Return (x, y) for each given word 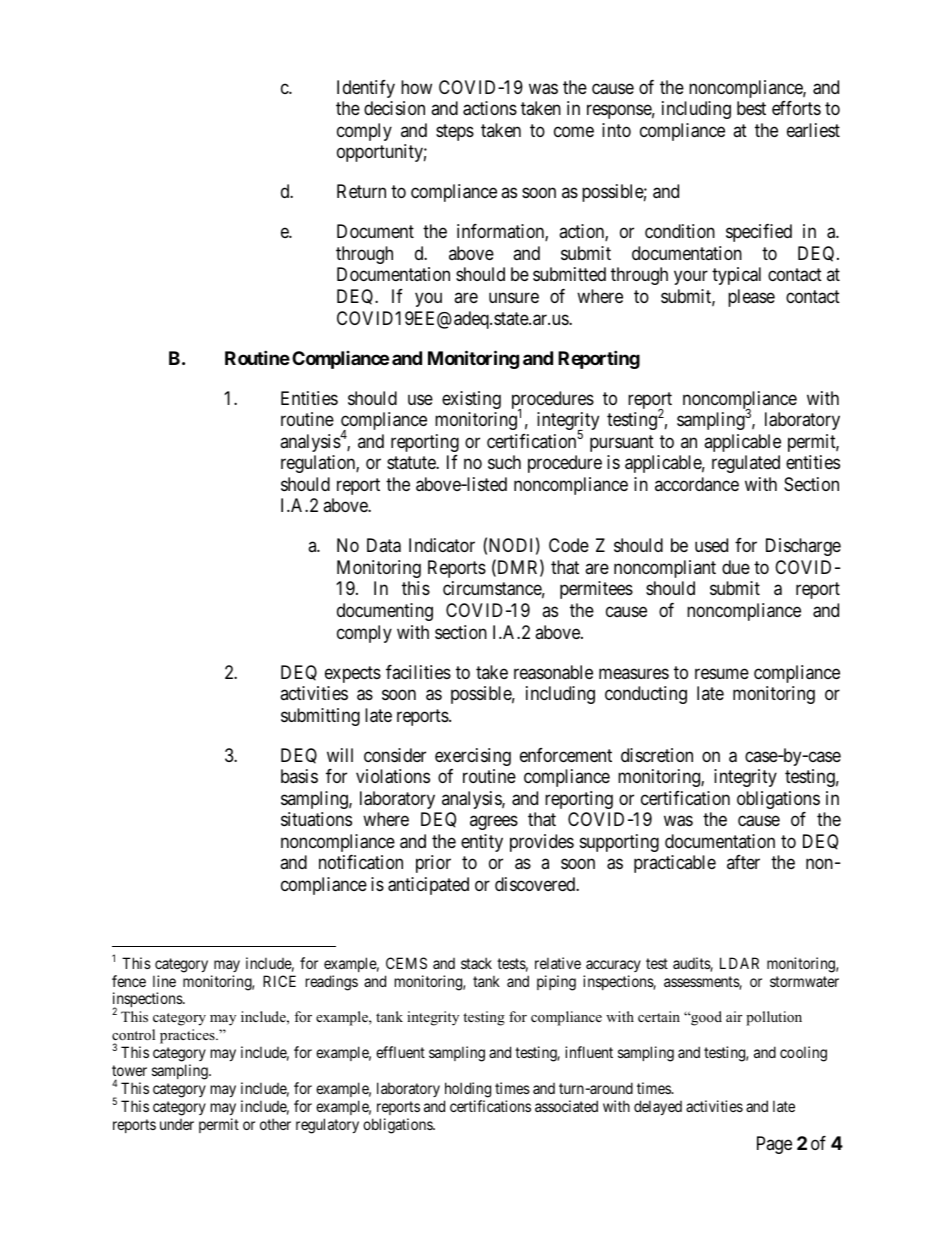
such (504, 462)
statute (412, 462)
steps (455, 132)
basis (299, 776)
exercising (473, 757)
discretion (657, 755)
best (751, 108)
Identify (366, 89)
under (177, 1124)
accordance (697, 484)
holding (468, 1090)
